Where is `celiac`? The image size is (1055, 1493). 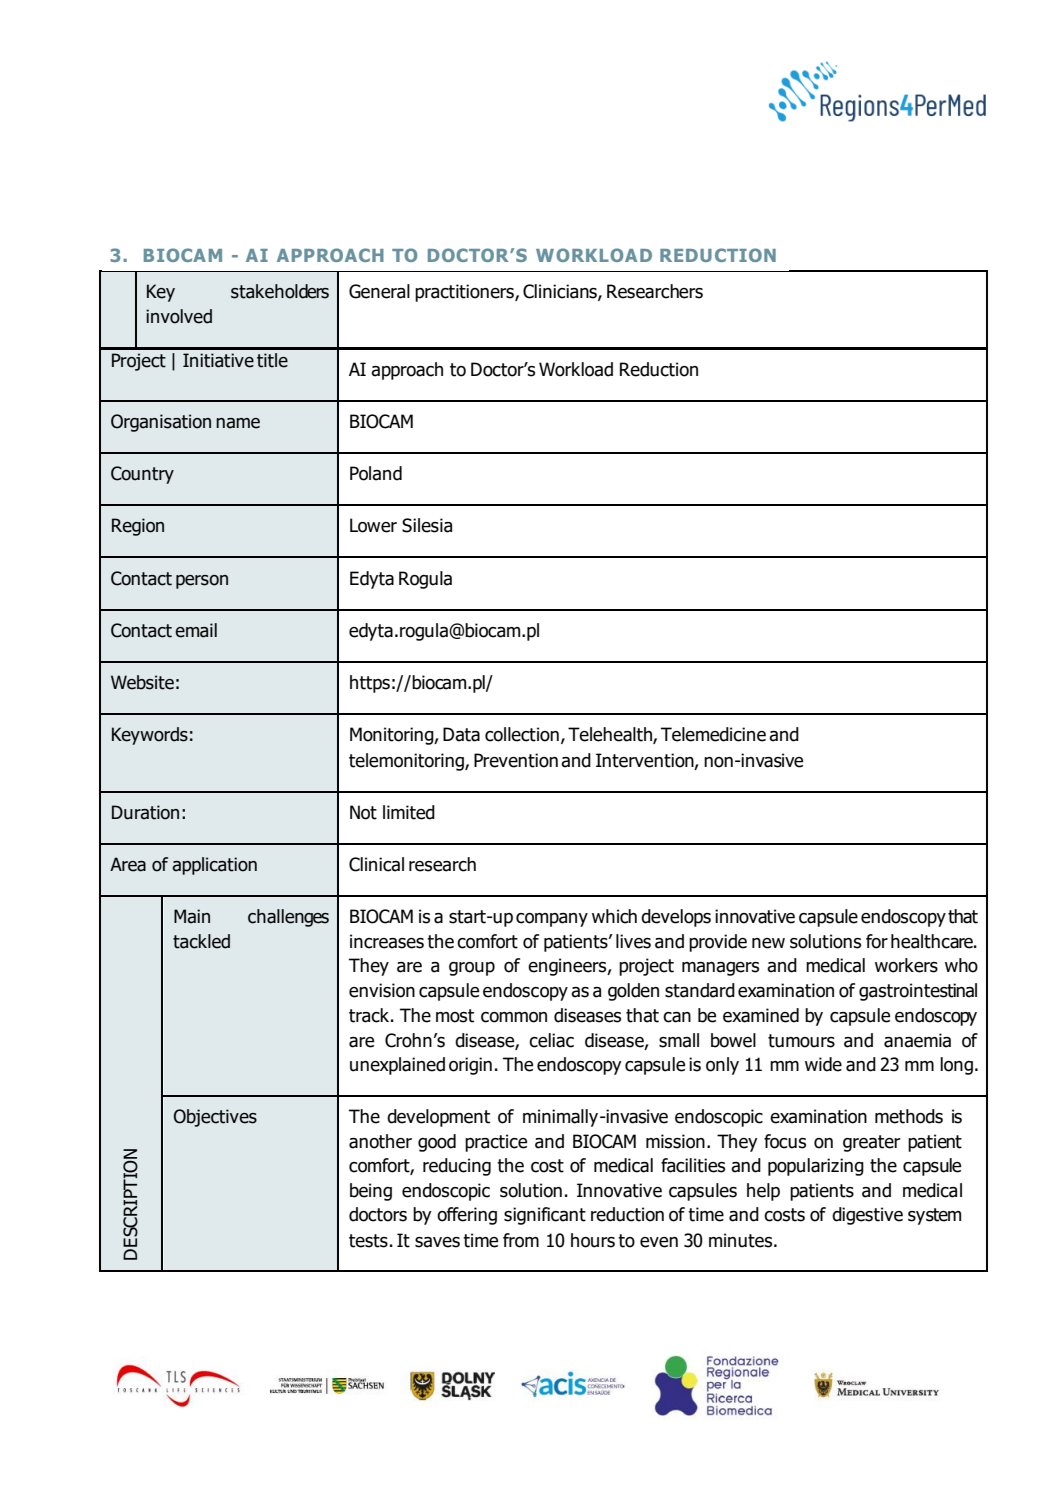 celiac is located at coordinates (551, 1040).
